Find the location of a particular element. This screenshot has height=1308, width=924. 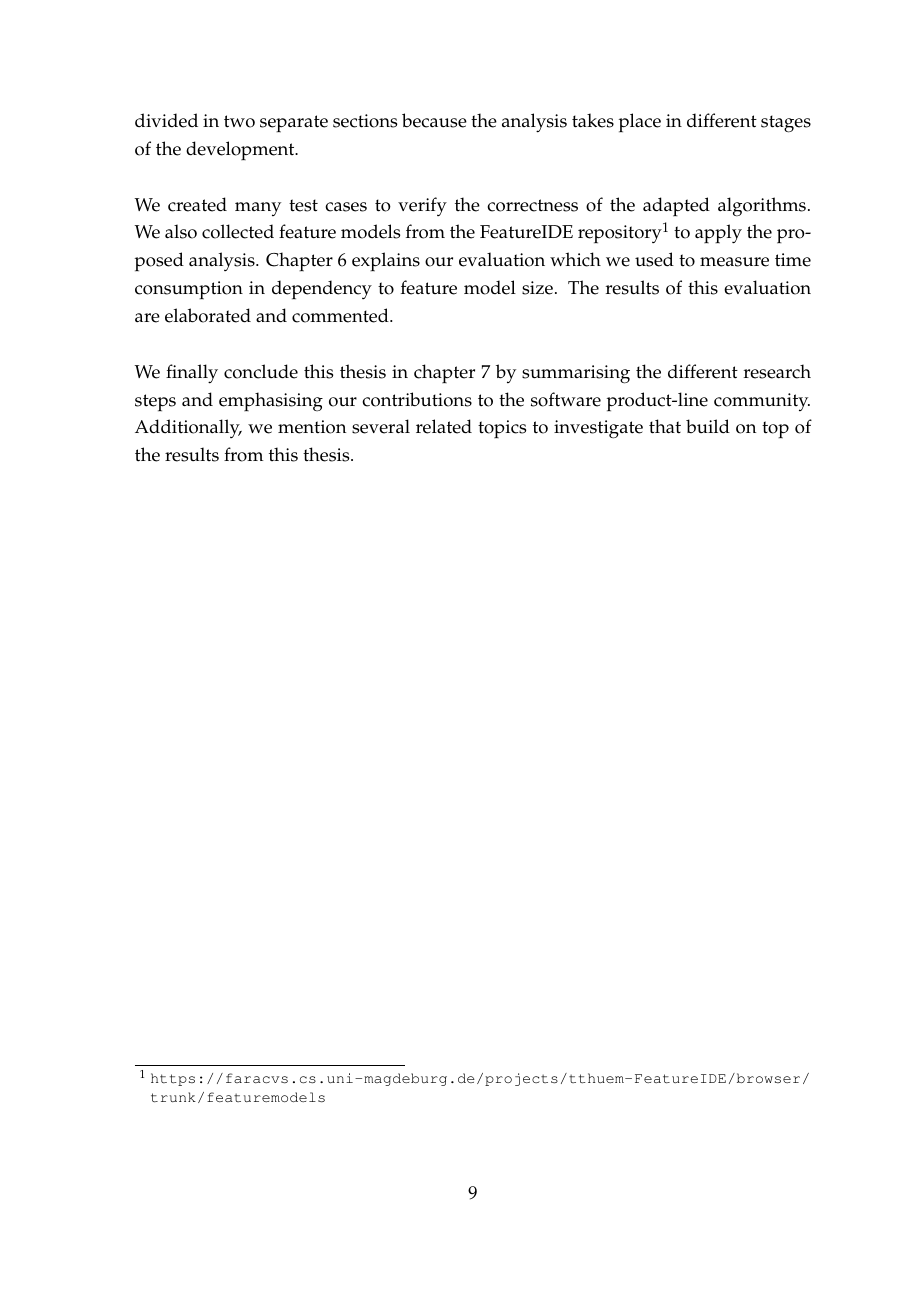

because is located at coordinates (434, 120).
